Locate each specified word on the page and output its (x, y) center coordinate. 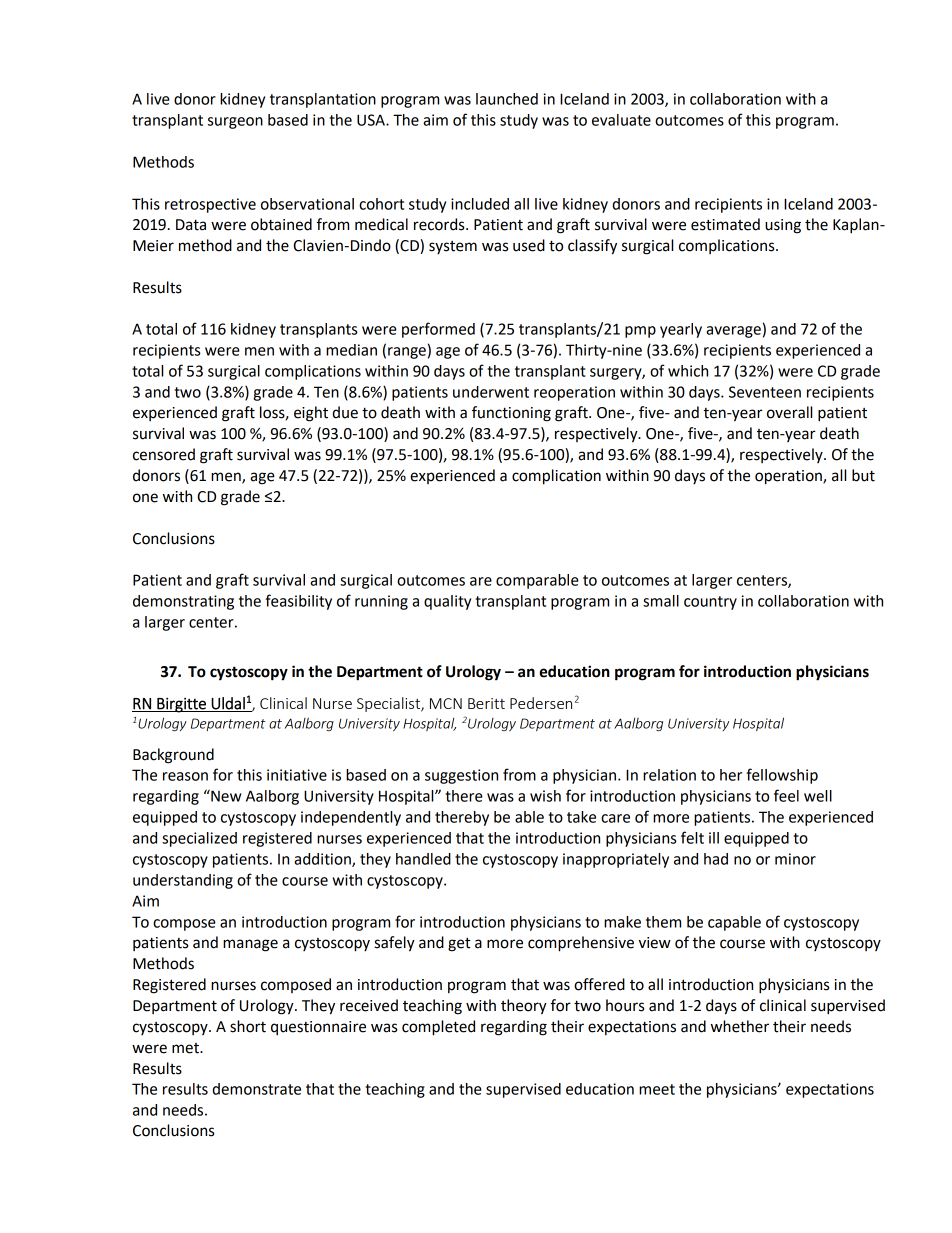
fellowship (782, 776)
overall (789, 412)
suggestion (461, 776)
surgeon (235, 123)
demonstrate (256, 1089)
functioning (511, 414)
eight (311, 414)
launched (507, 99)
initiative (297, 775)
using (783, 226)
